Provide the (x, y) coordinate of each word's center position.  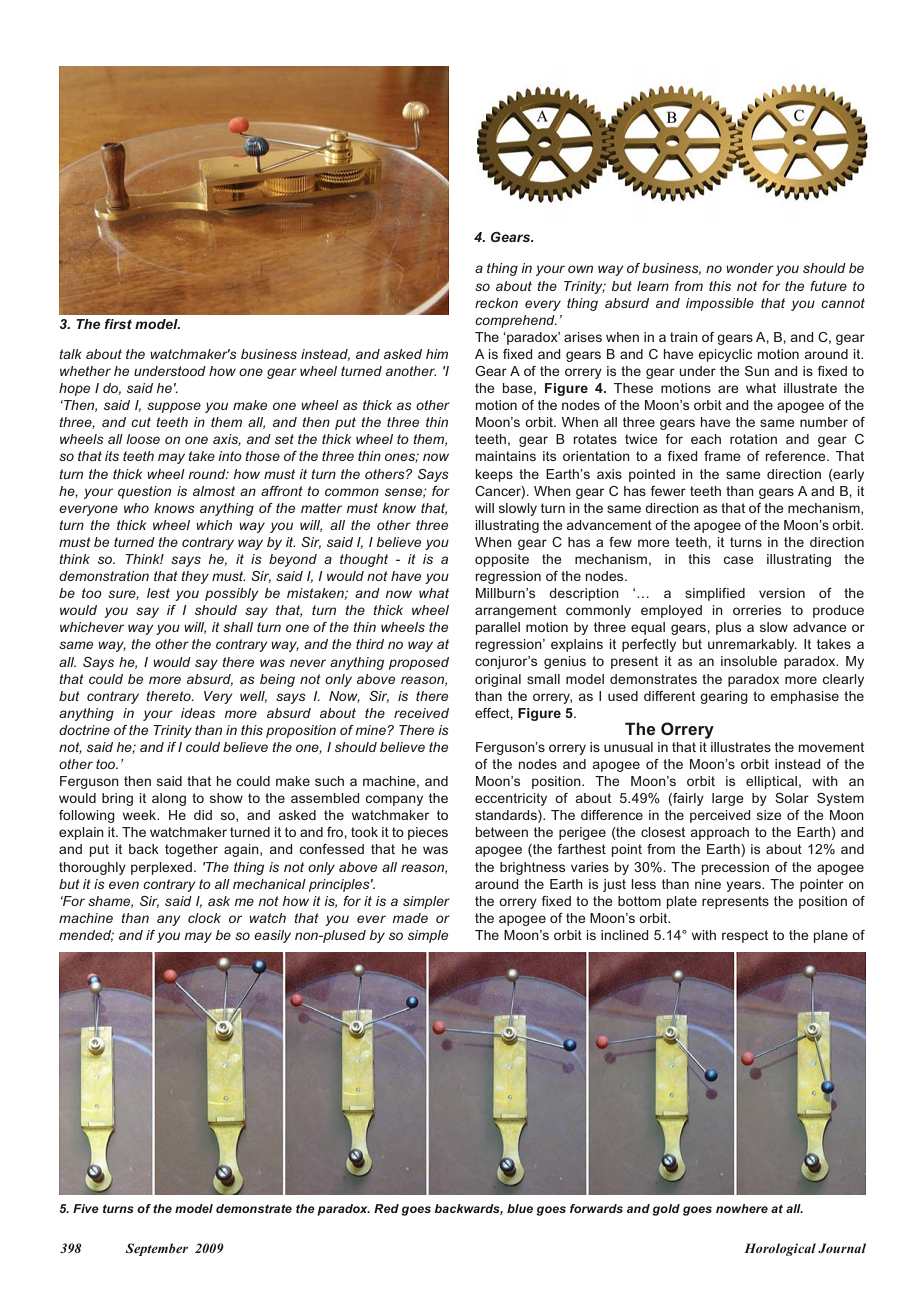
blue (520, 1208)
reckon (496, 303)
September (156, 1249)
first (118, 324)
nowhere (742, 1208)
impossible (720, 304)
